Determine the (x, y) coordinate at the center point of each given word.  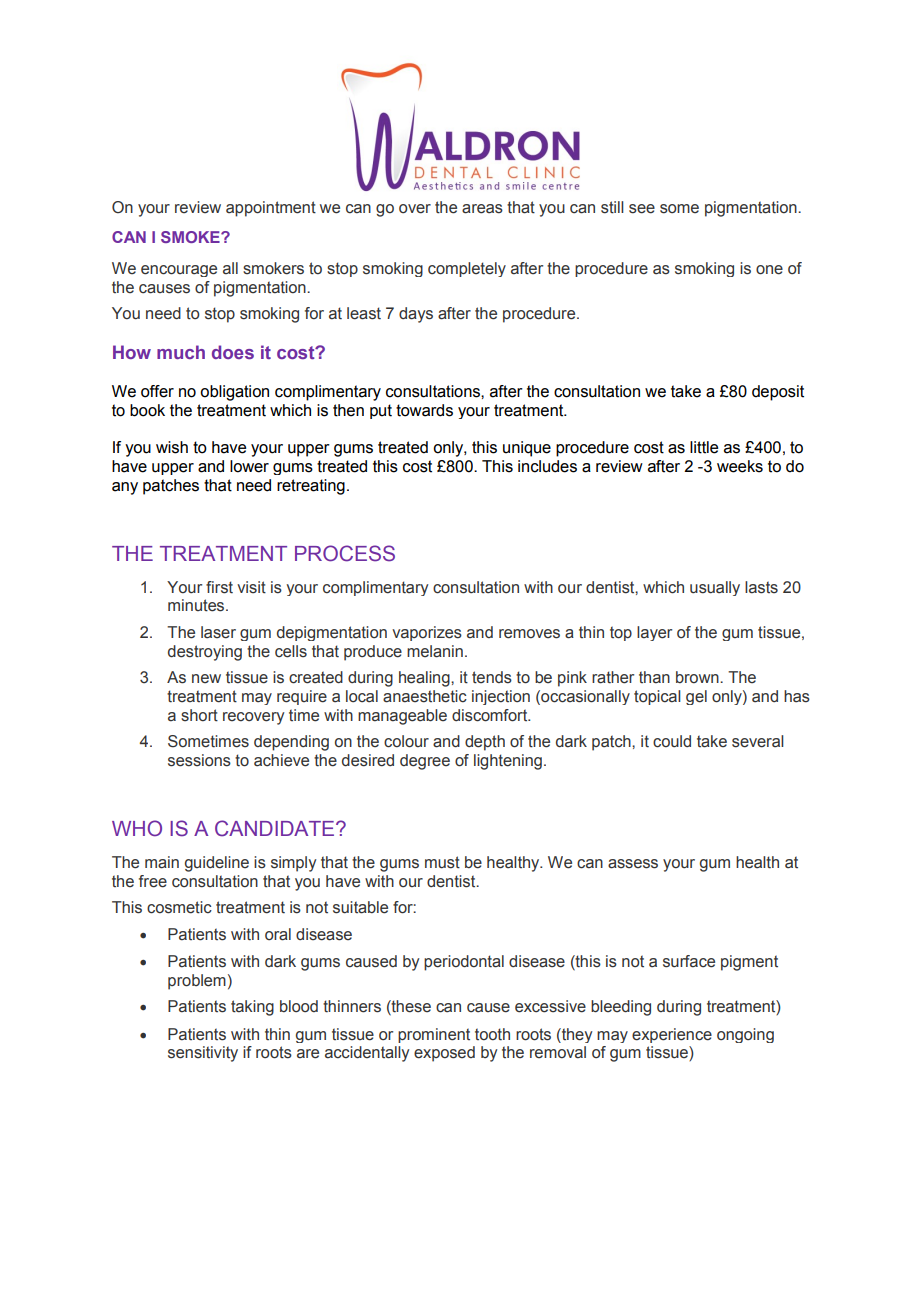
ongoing (745, 1035)
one (769, 270)
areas (482, 209)
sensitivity (203, 1054)
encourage (179, 271)
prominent (434, 1035)
